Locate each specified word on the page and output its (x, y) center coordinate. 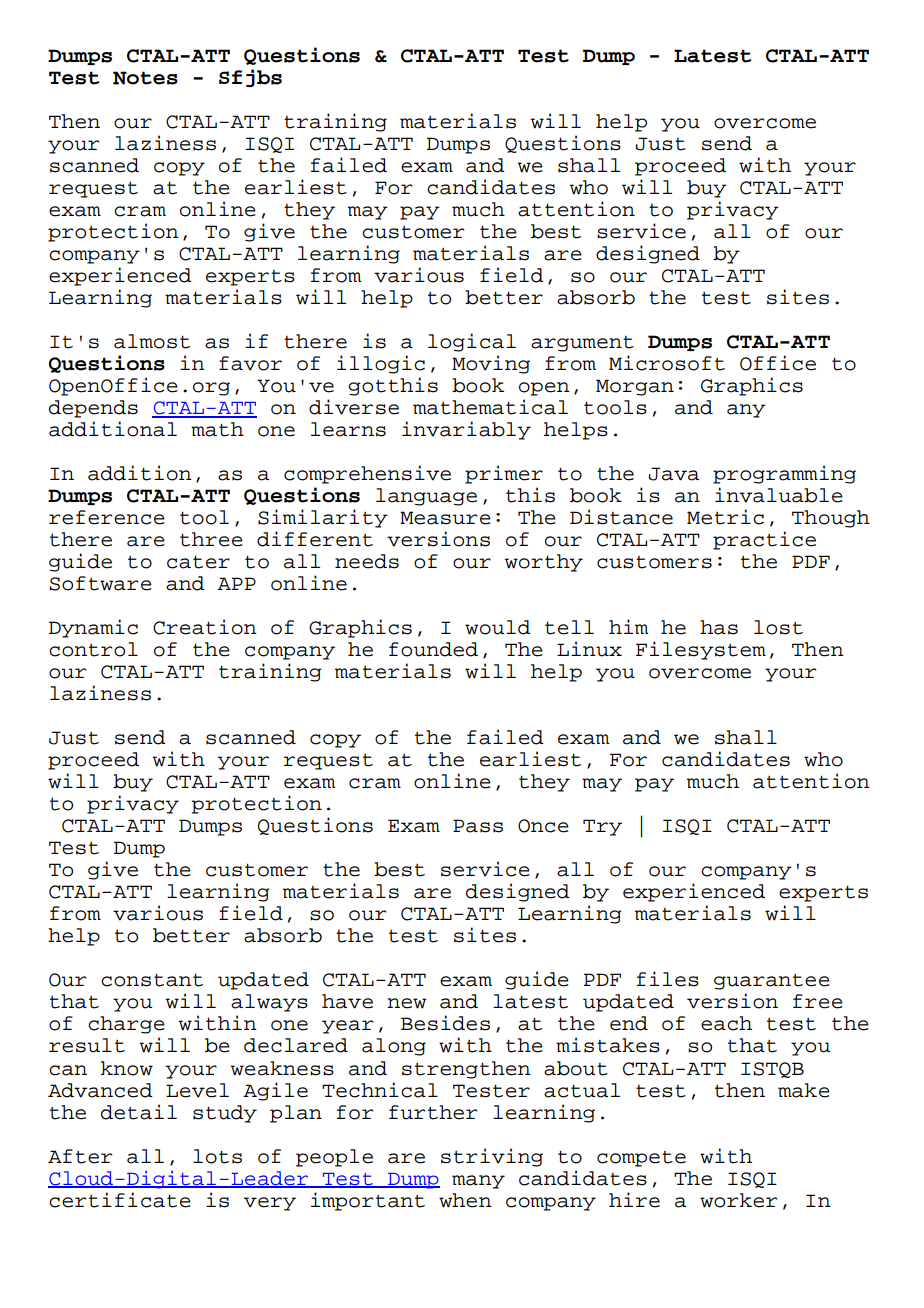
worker (738, 1200)
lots (217, 1156)
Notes (145, 78)
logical (472, 342)
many (478, 1182)
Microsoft (667, 363)
